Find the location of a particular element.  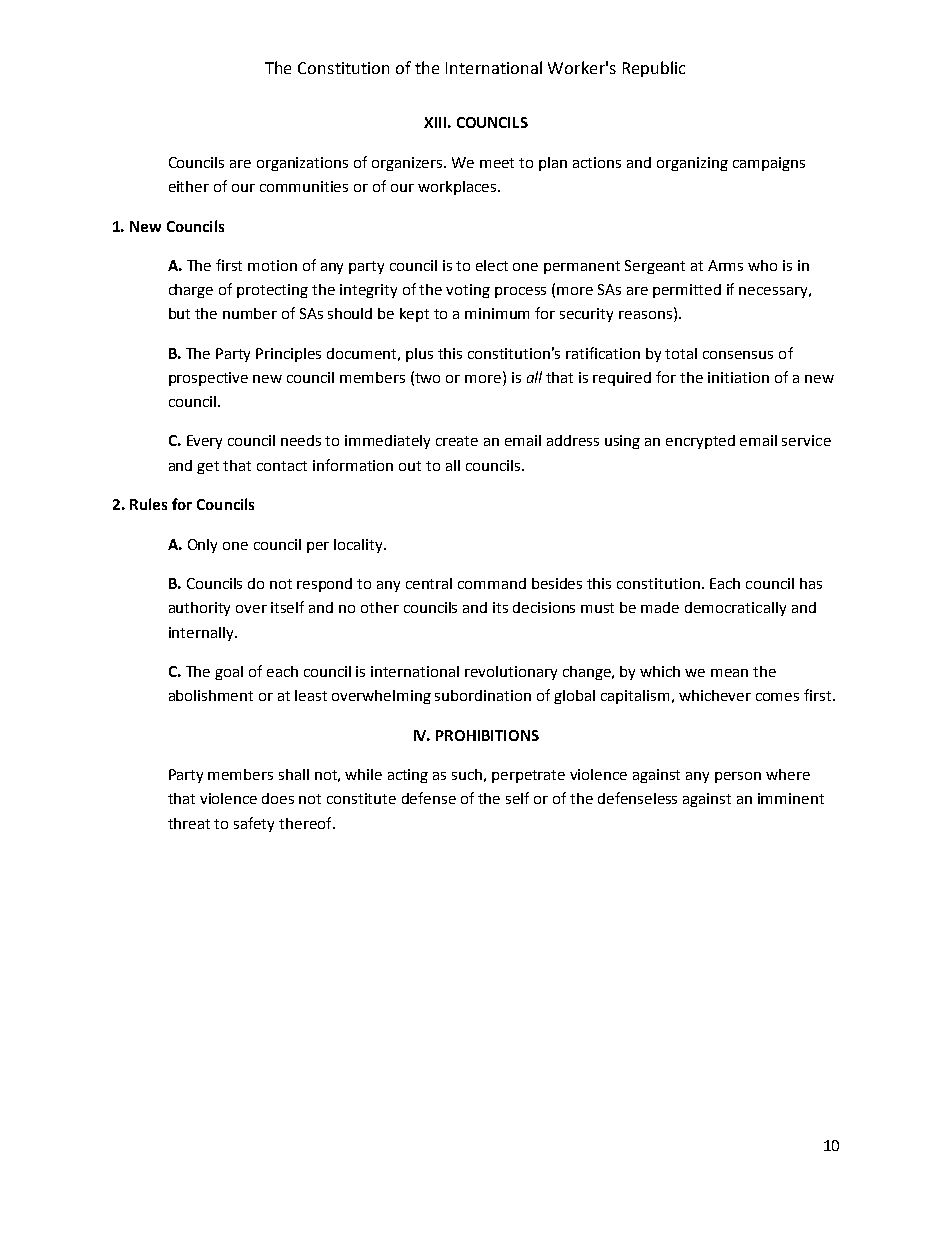

meet is located at coordinates (497, 163).
